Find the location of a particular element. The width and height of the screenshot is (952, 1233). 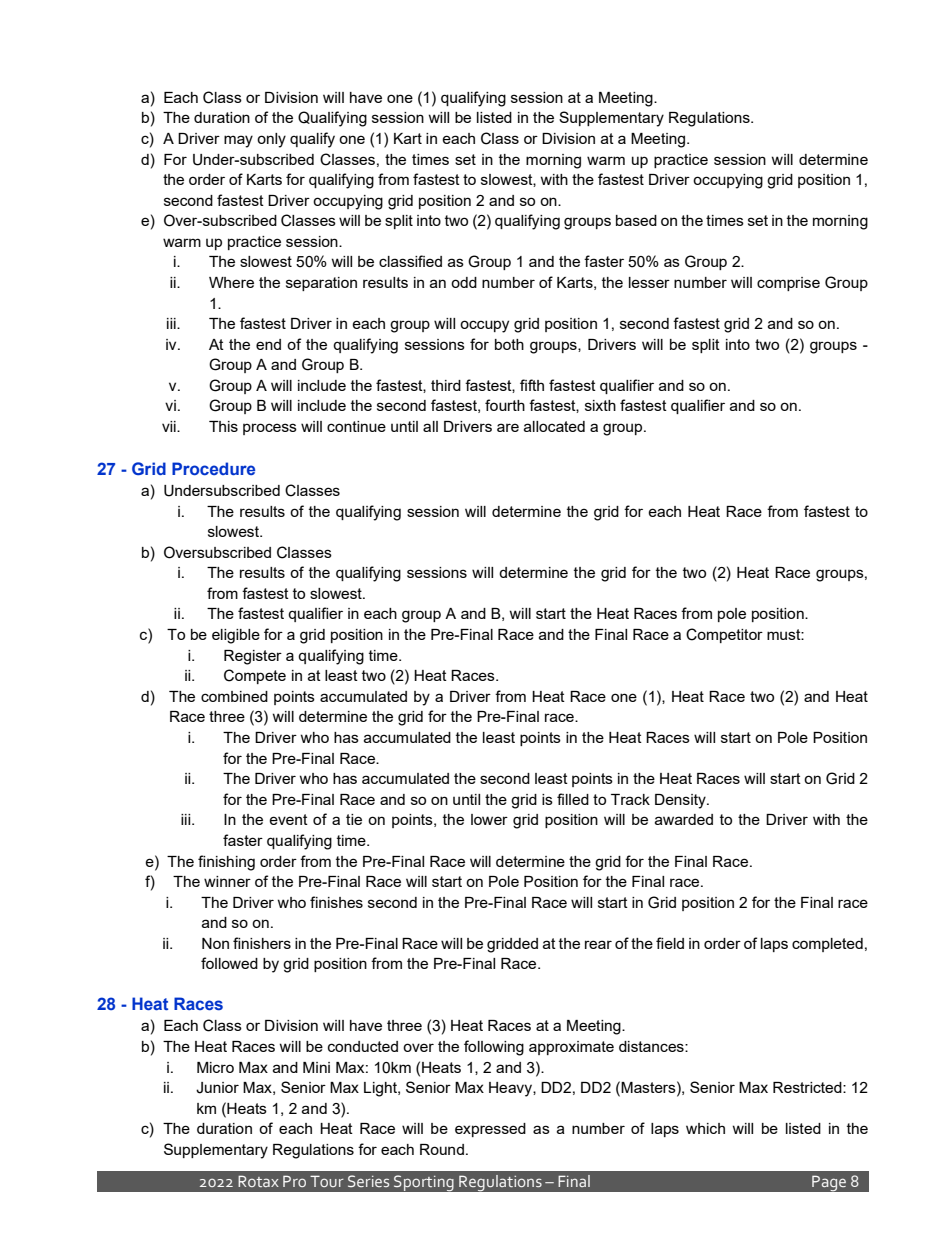

expressed is located at coordinates (490, 1130).
